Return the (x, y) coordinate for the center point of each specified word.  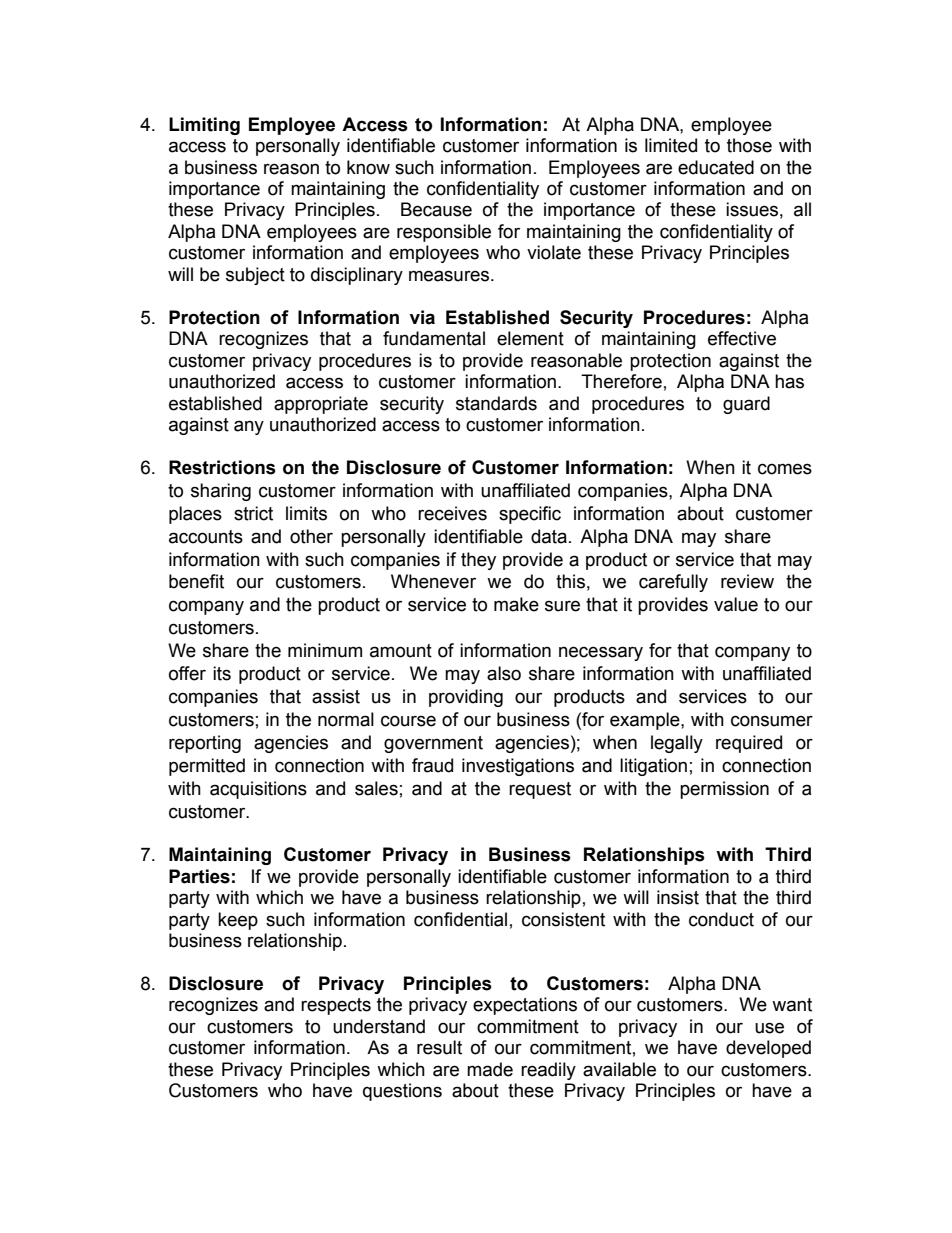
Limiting (204, 126)
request (540, 790)
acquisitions (258, 790)
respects (336, 1006)
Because (436, 209)
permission (724, 790)
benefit (196, 581)
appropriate (321, 405)
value (736, 604)
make (516, 604)
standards (496, 403)
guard (746, 405)
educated (716, 167)
